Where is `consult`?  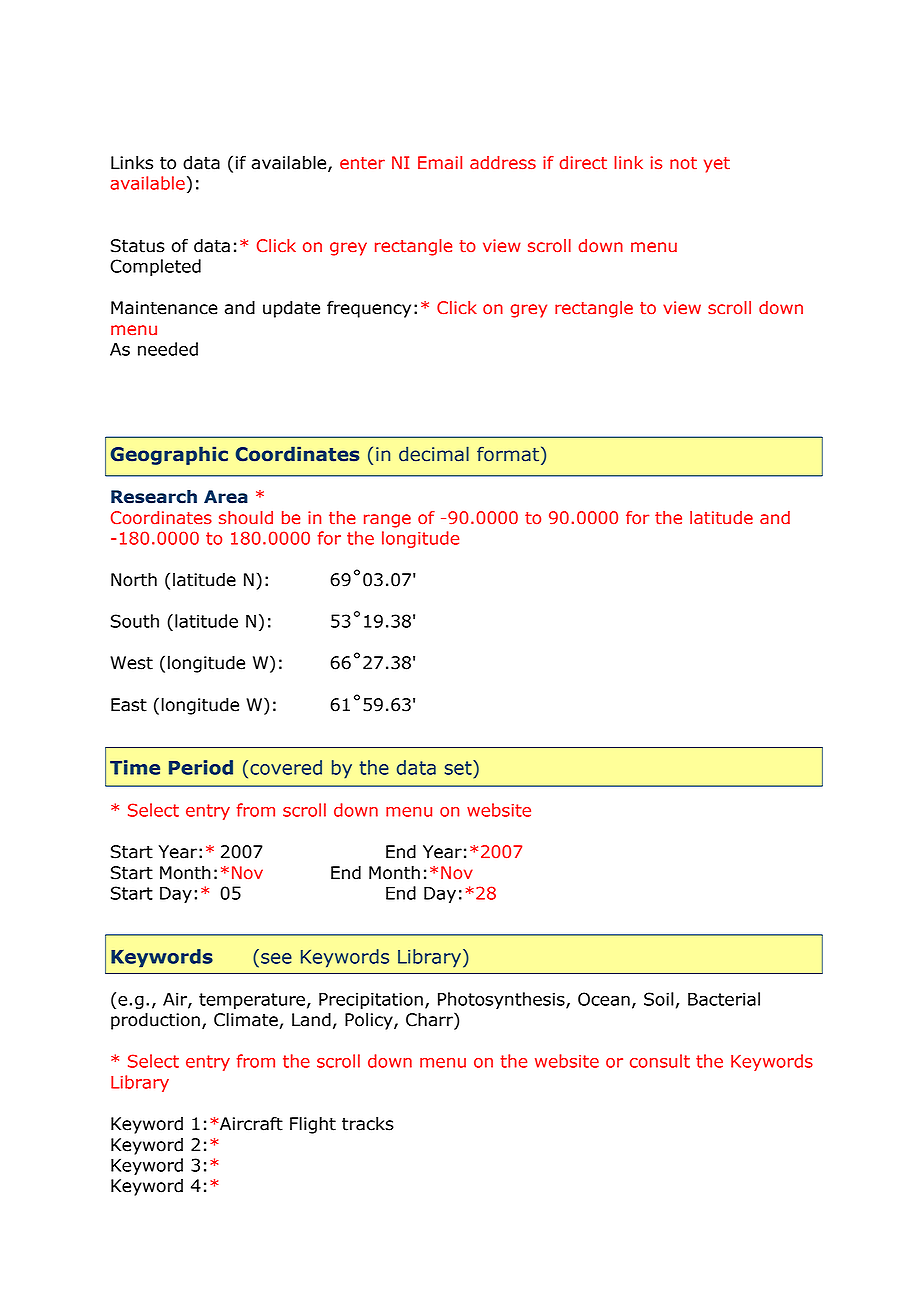
consult is located at coordinates (660, 1061).
